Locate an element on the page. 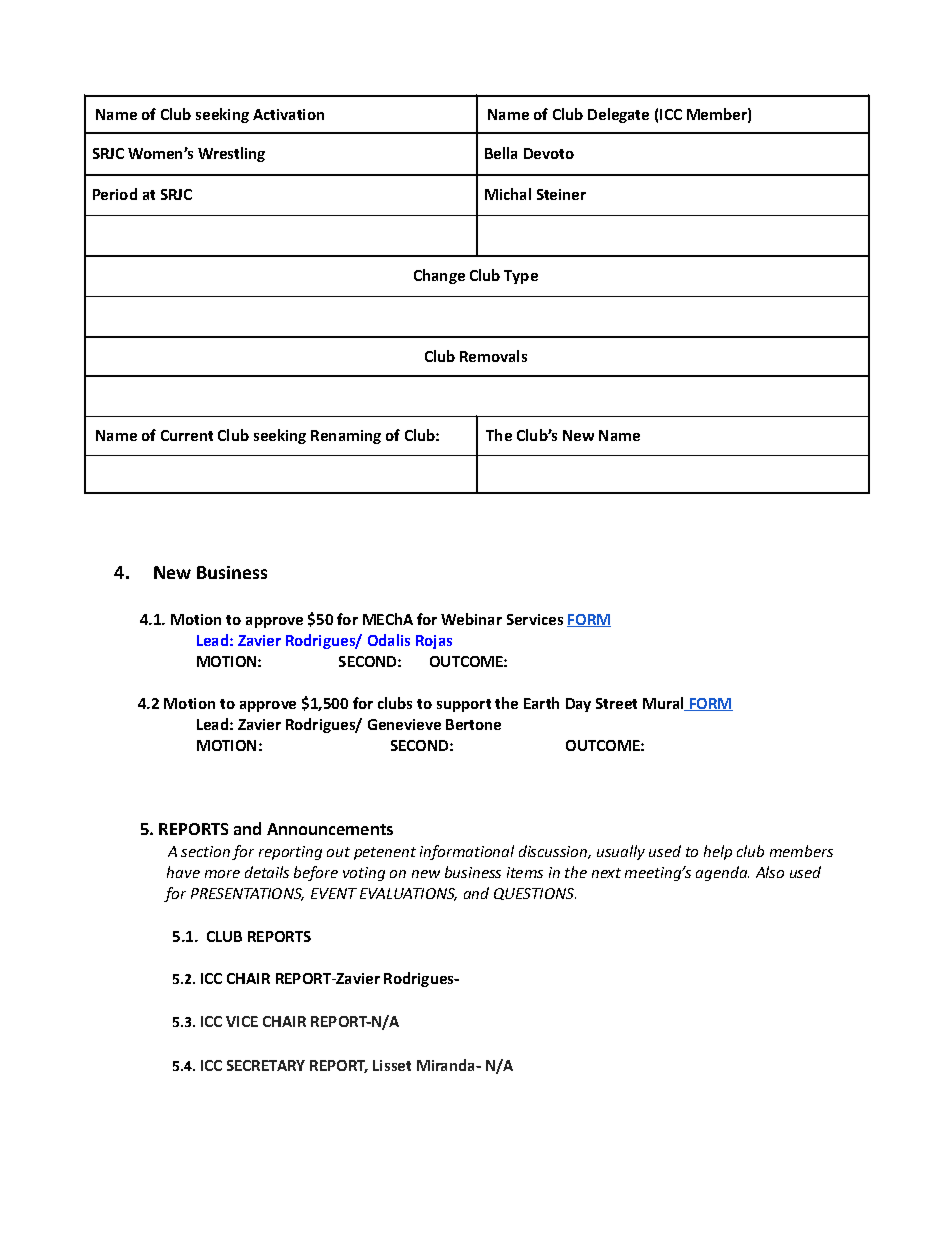 The width and height of the document is (952, 1233). Webinar is located at coordinates (471, 619).
